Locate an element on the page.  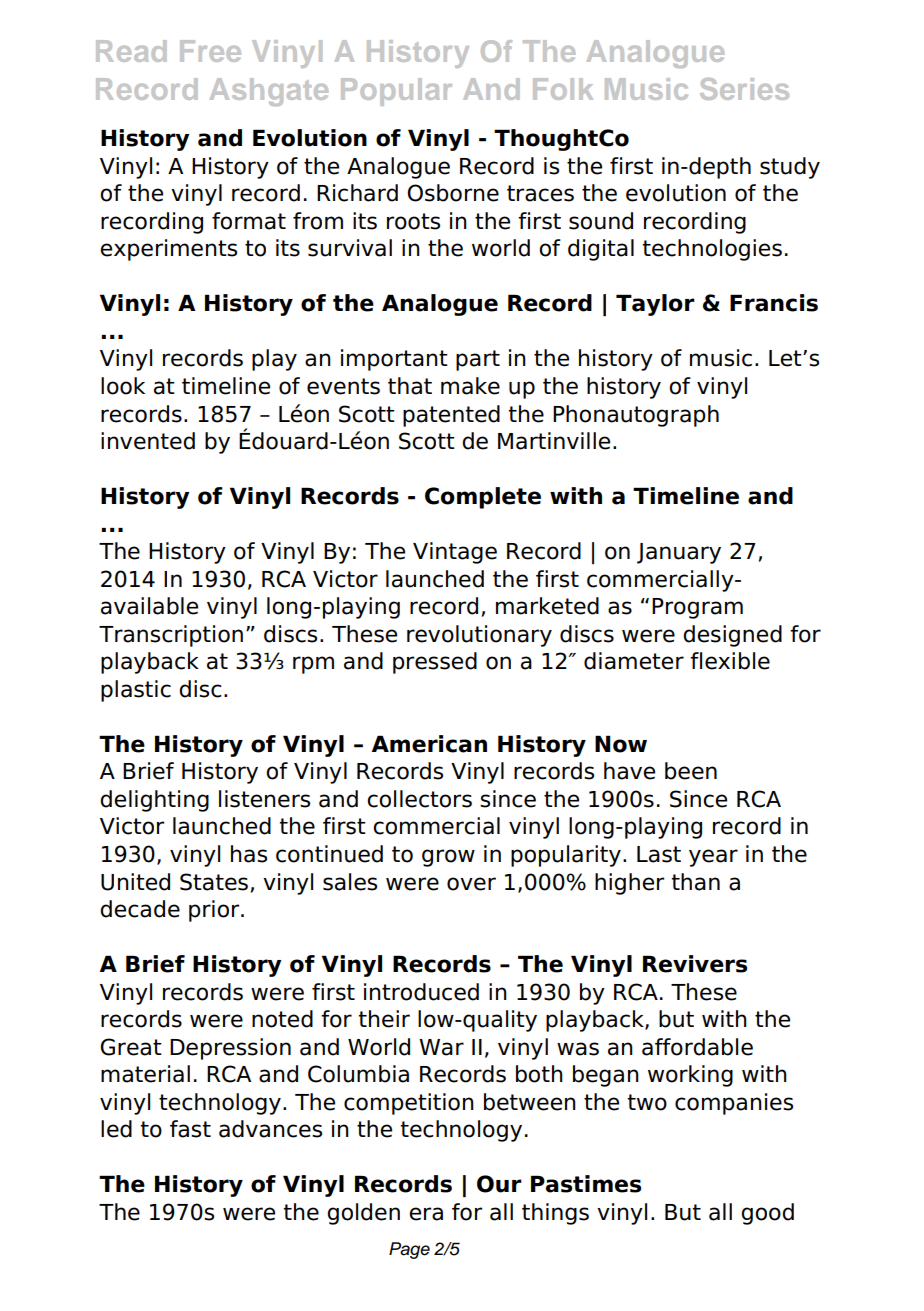
than is located at coordinates (696, 882).
